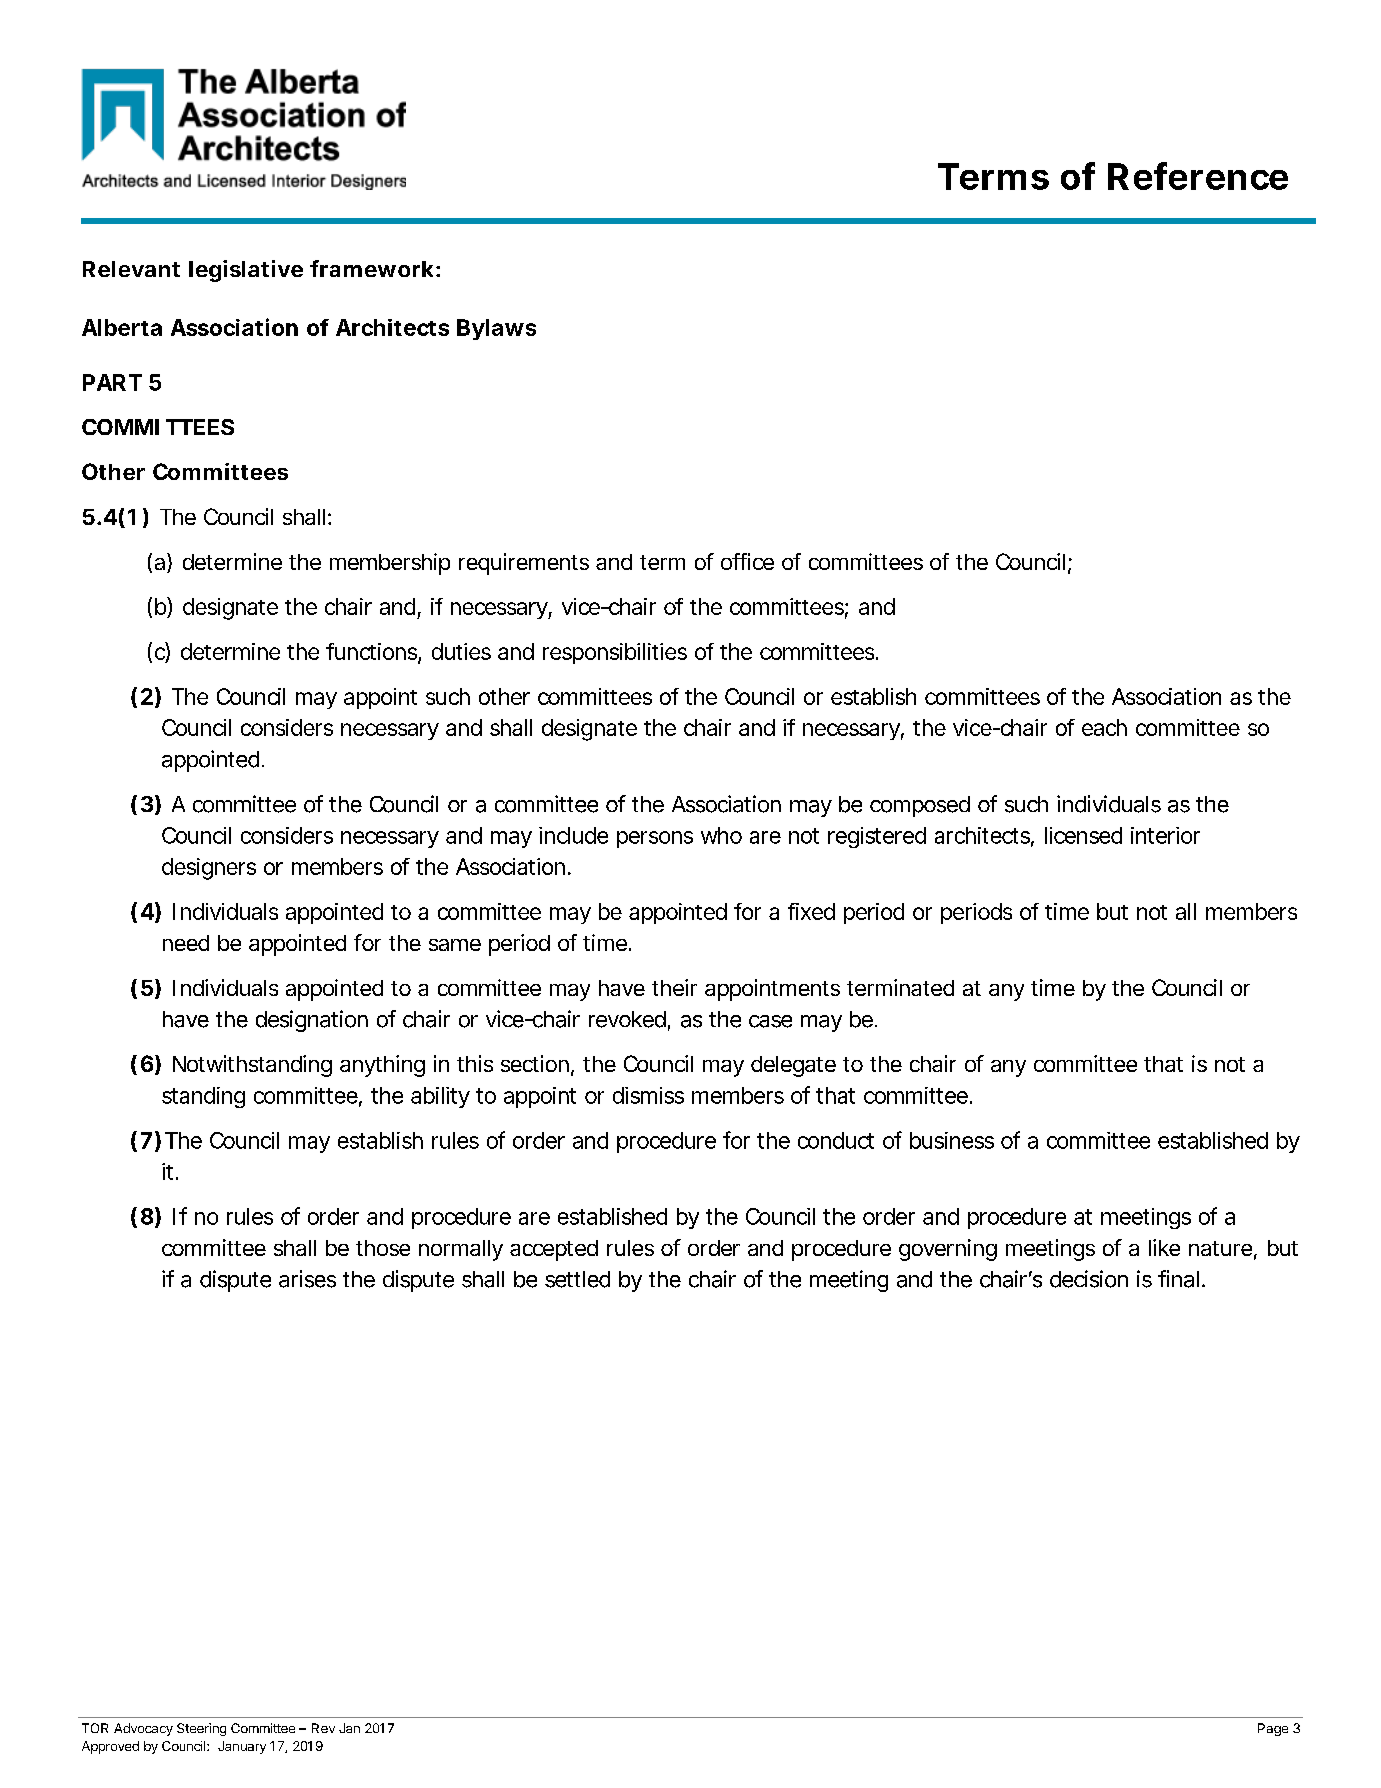  Describe the element at coordinates (1089, 1279) in the screenshot. I see `decision` at that location.
